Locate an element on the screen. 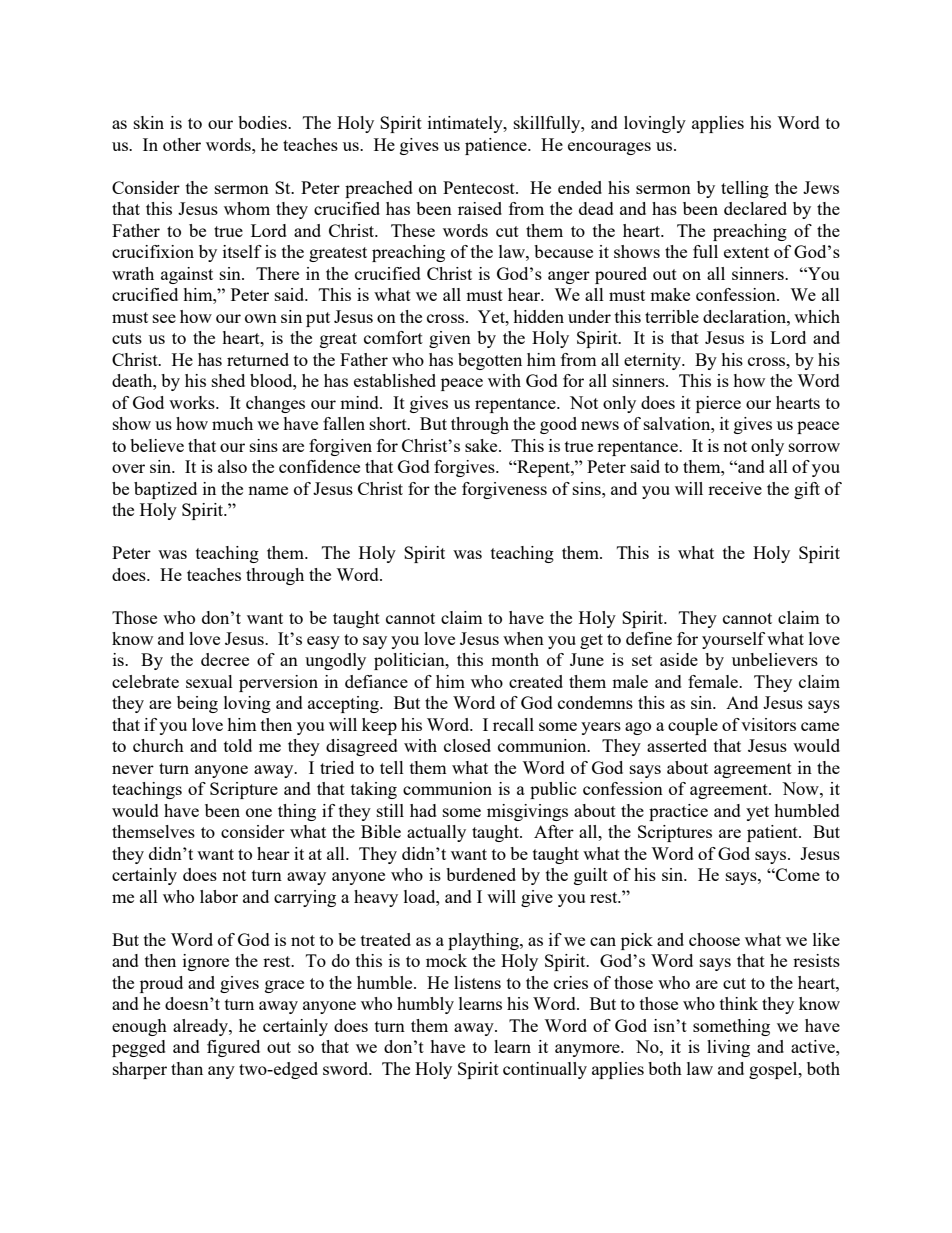 This screenshot has width=952, height=1233. also is located at coordinates (232, 466).
